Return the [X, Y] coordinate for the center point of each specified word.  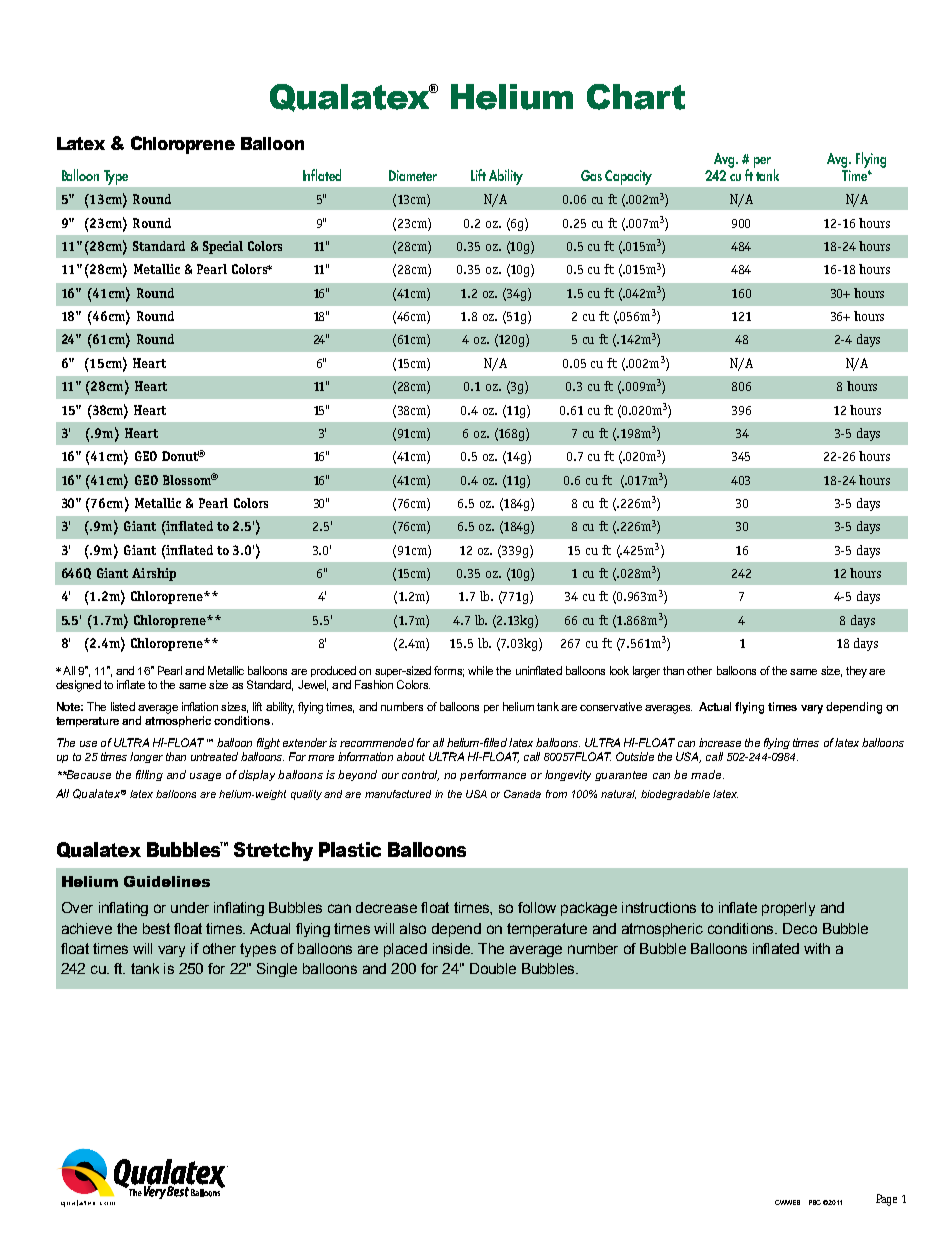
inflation [200, 706]
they [856, 672]
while [480, 670]
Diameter [413, 175]
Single [277, 970]
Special [223, 247]
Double [493, 968]
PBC [815, 1202]
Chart [636, 97]
